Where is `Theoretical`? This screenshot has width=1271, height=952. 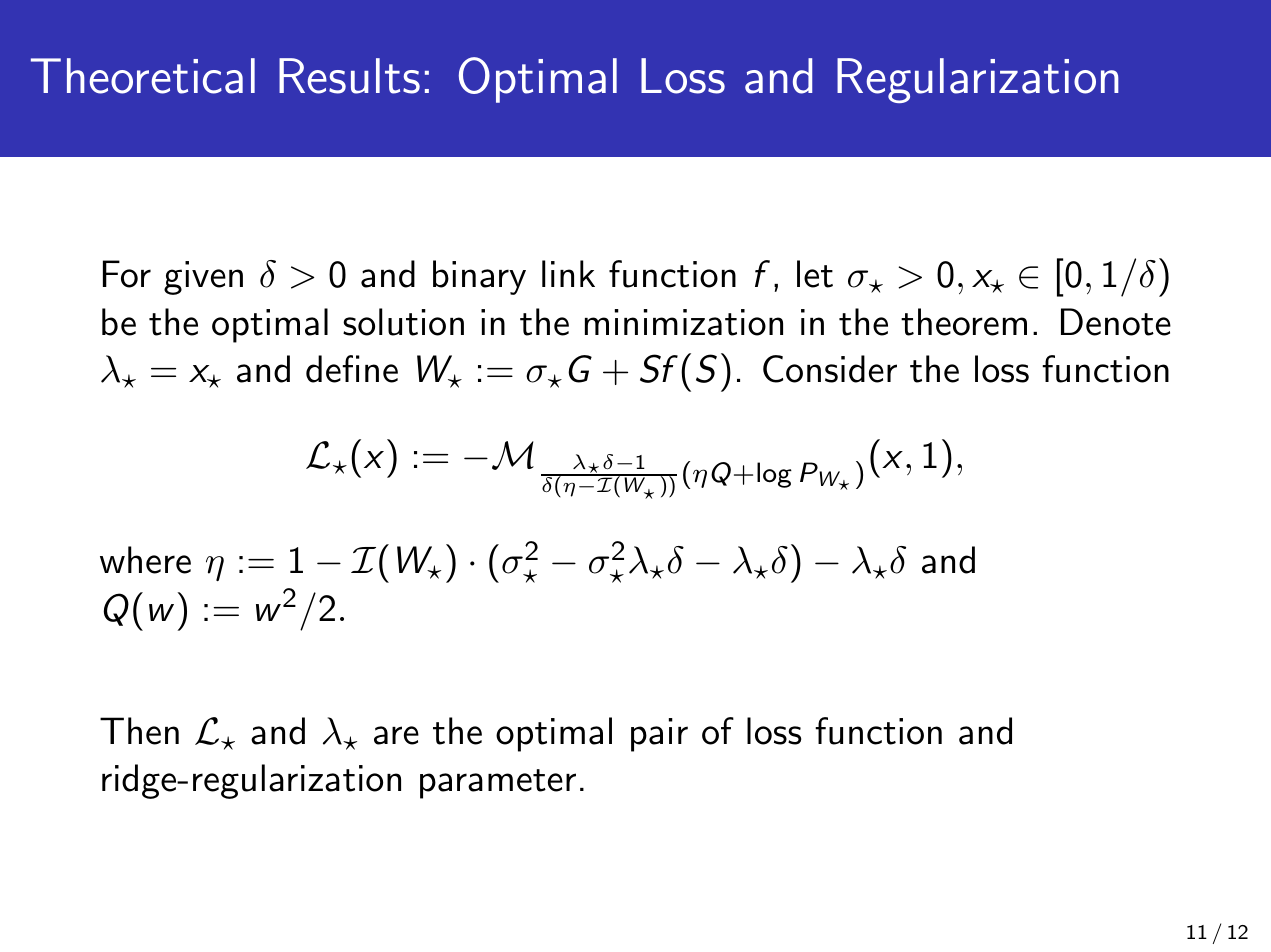
Theoretical is located at coordinates (143, 76).
